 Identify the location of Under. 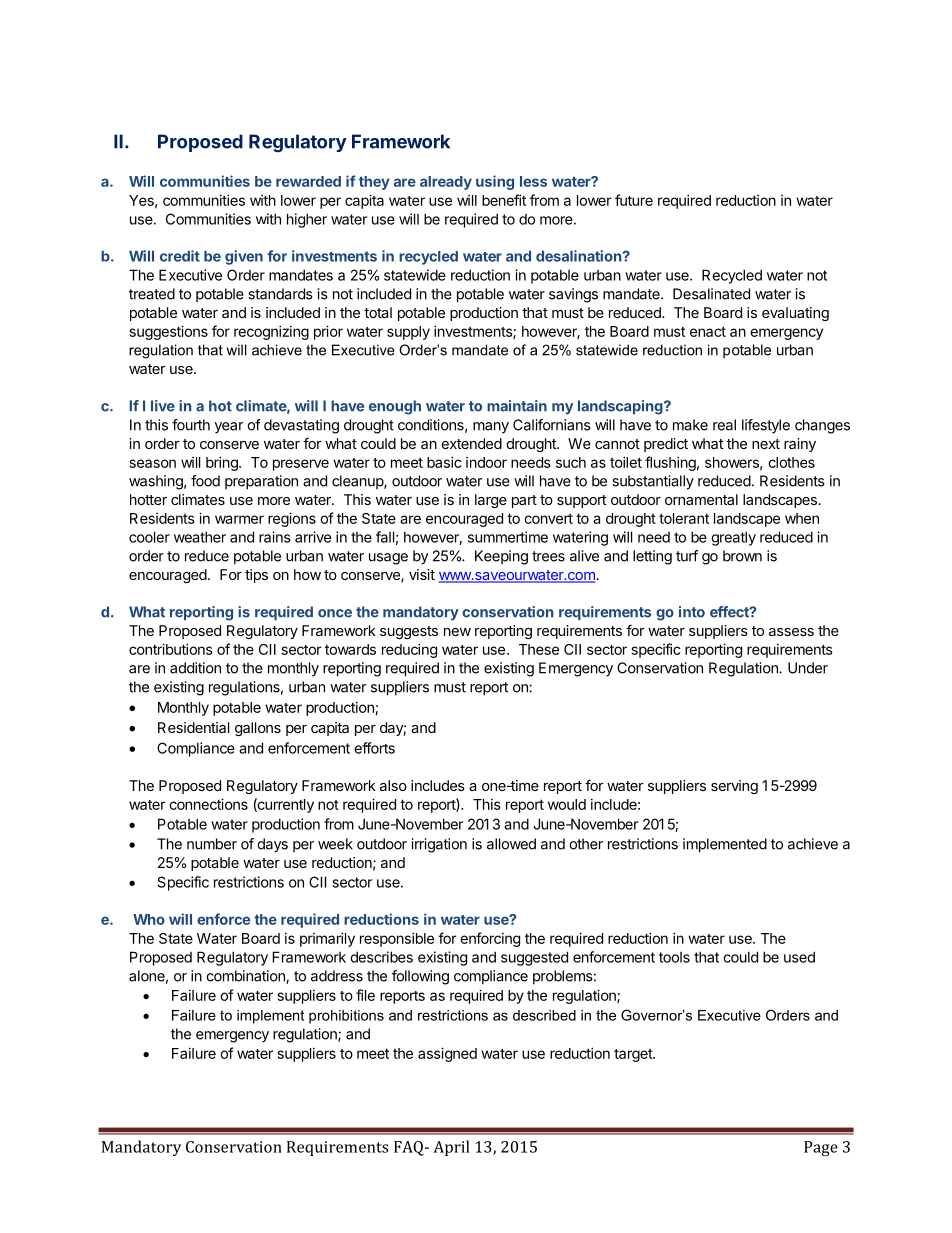
(808, 668).
